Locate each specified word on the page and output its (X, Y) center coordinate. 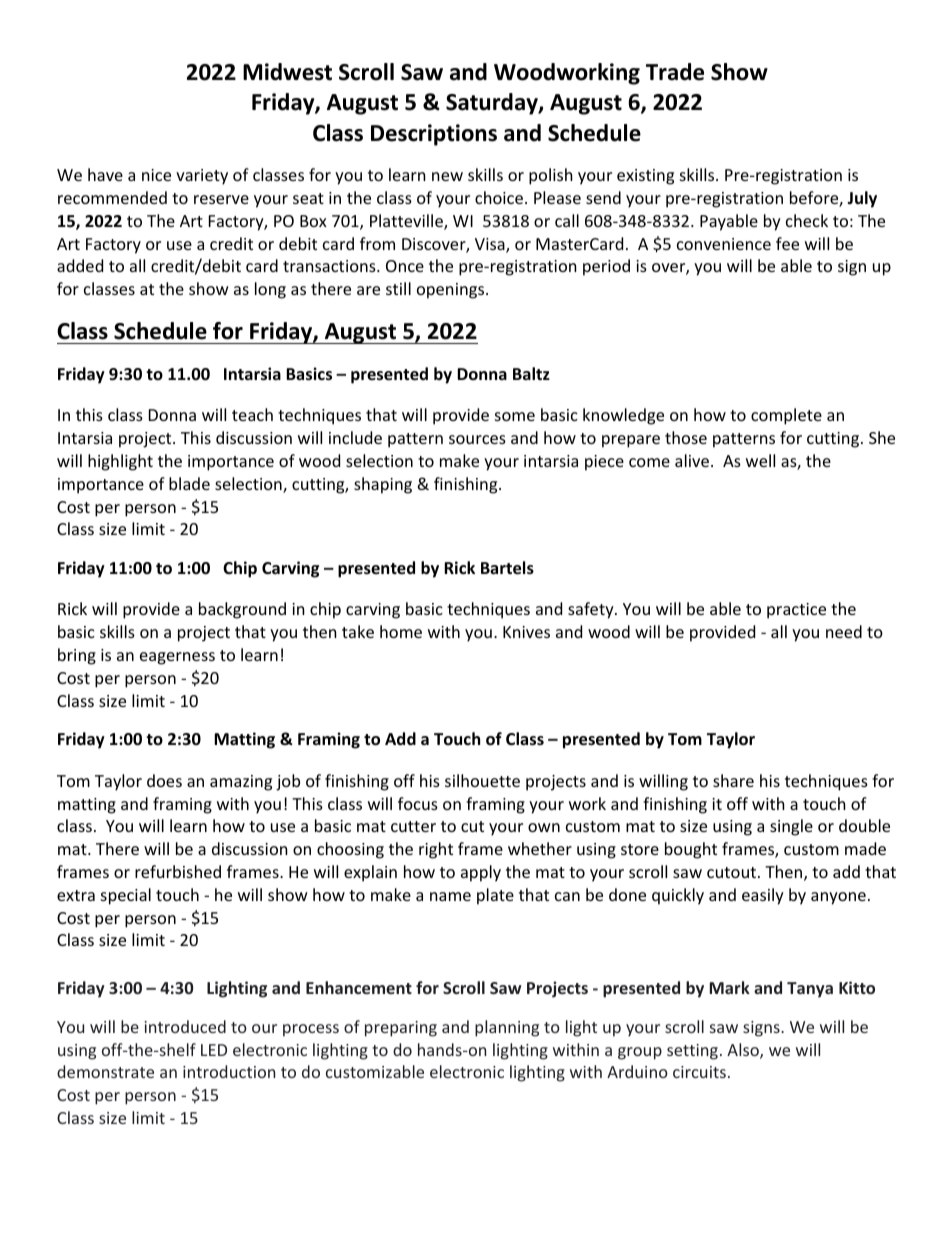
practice (796, 611)
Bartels (507, 568)
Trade (675, 72)
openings (452, 291)
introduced (185, 1026)
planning (507, 1028)
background (242, 610)
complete (786, 416)
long (270, 290)
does (164, 780)
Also (744, 1051)
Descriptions (434, 135)
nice (156, 175)
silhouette (482, 780)
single (791, 827)
